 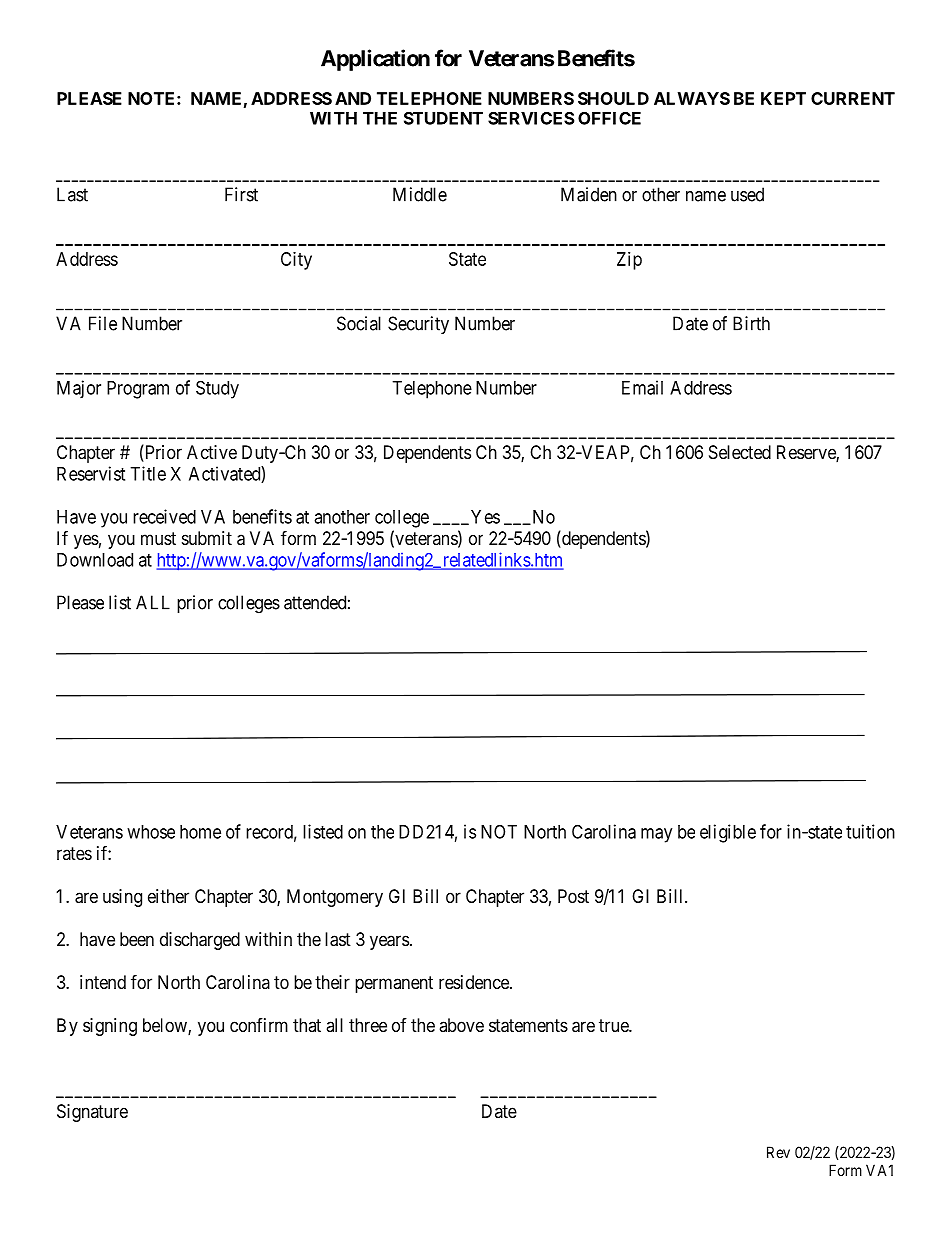 What do you see at coordinates (158, 538) in the screenshot?
I see `must` at bounding box center [158, 538].
